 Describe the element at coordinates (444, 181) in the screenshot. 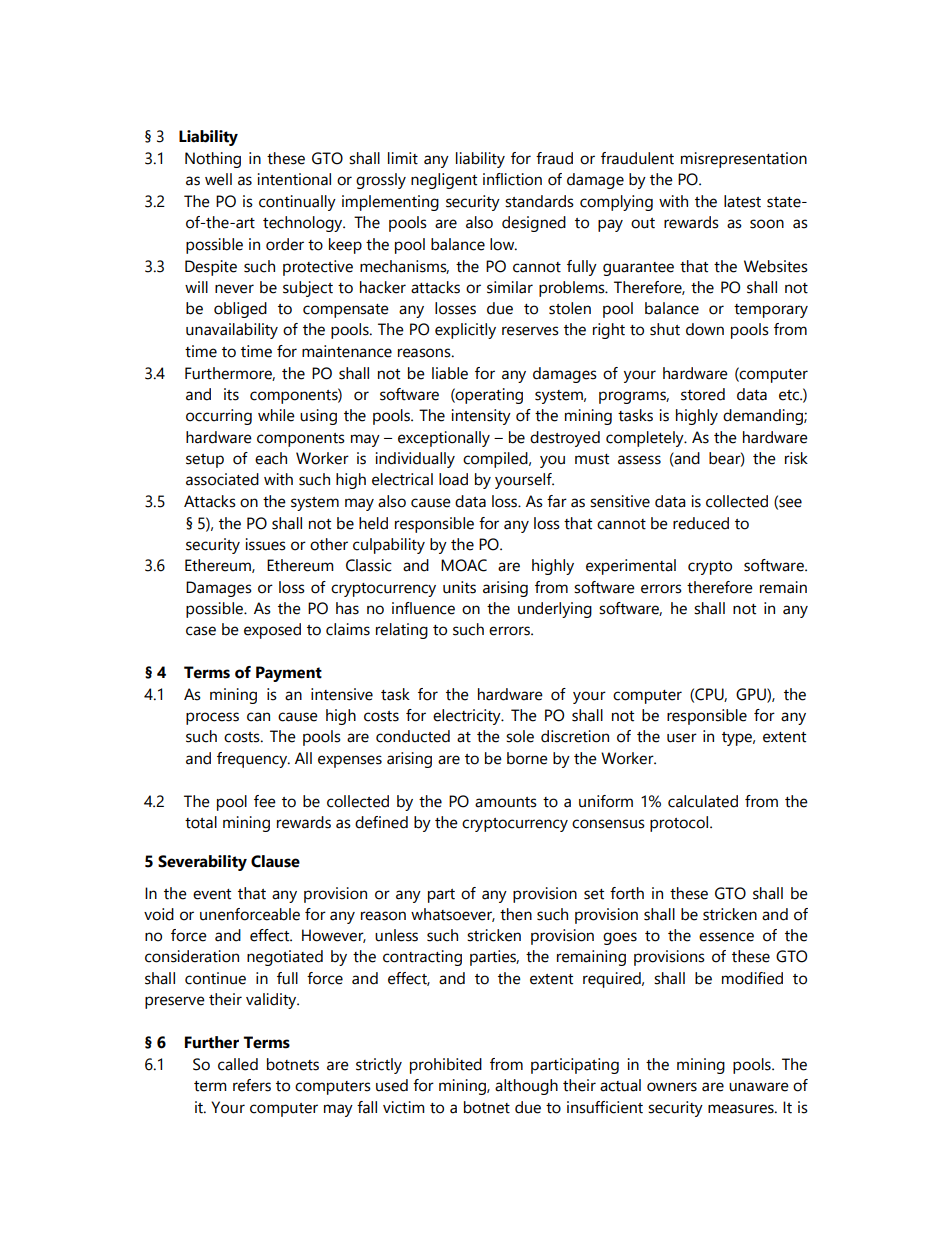

I see `negligent` at that location.
